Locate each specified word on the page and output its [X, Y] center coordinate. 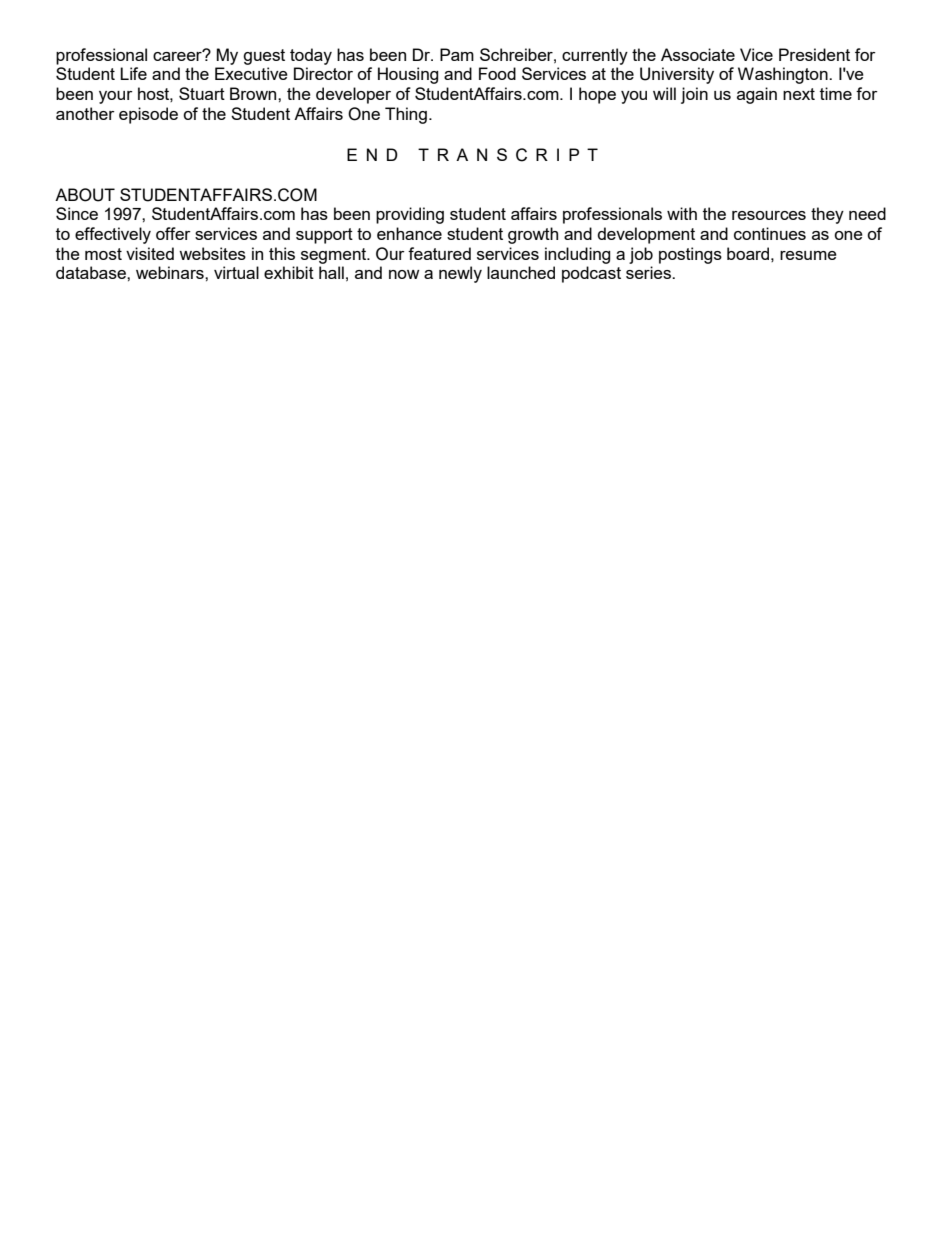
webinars [171, 272]
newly [460, 274]
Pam [457, 54]
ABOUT [85, 195]
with [682, 213]
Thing [406, 115]
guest [264, 57]
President [814, 54]
